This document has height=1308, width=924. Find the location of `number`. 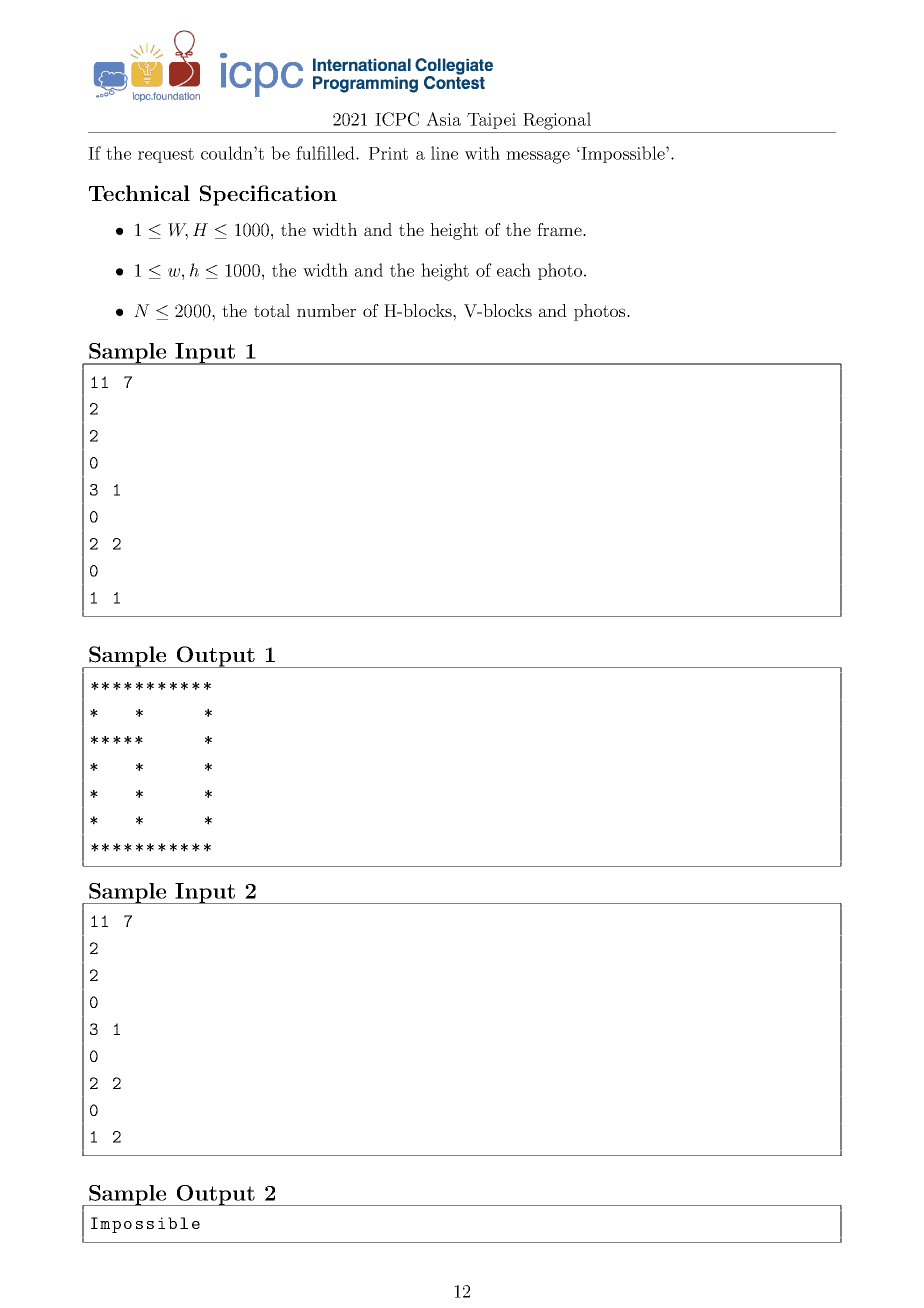

number is located at coordinates (326, 310).
